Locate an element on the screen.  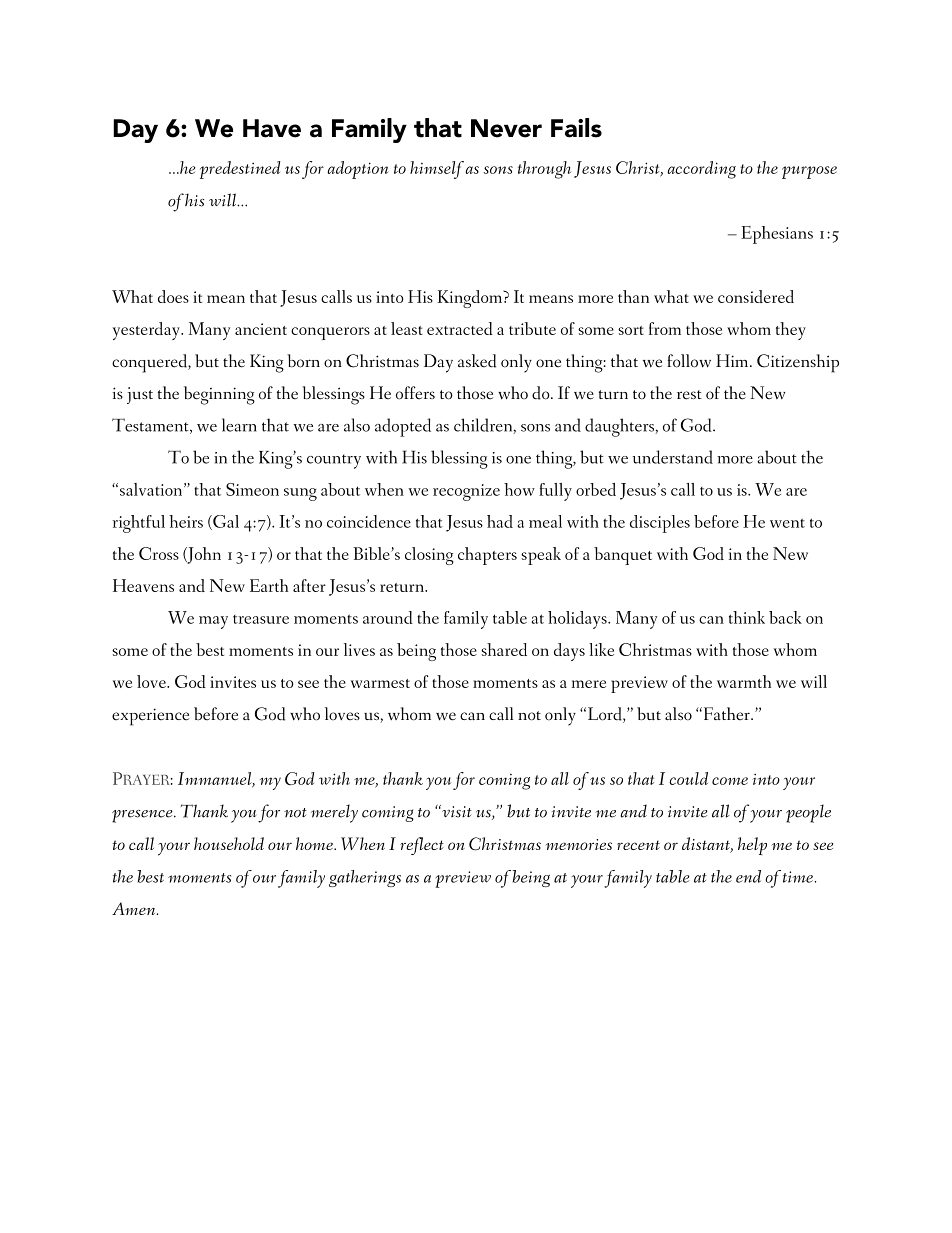
warmth is located at coordinates (744, 681).
